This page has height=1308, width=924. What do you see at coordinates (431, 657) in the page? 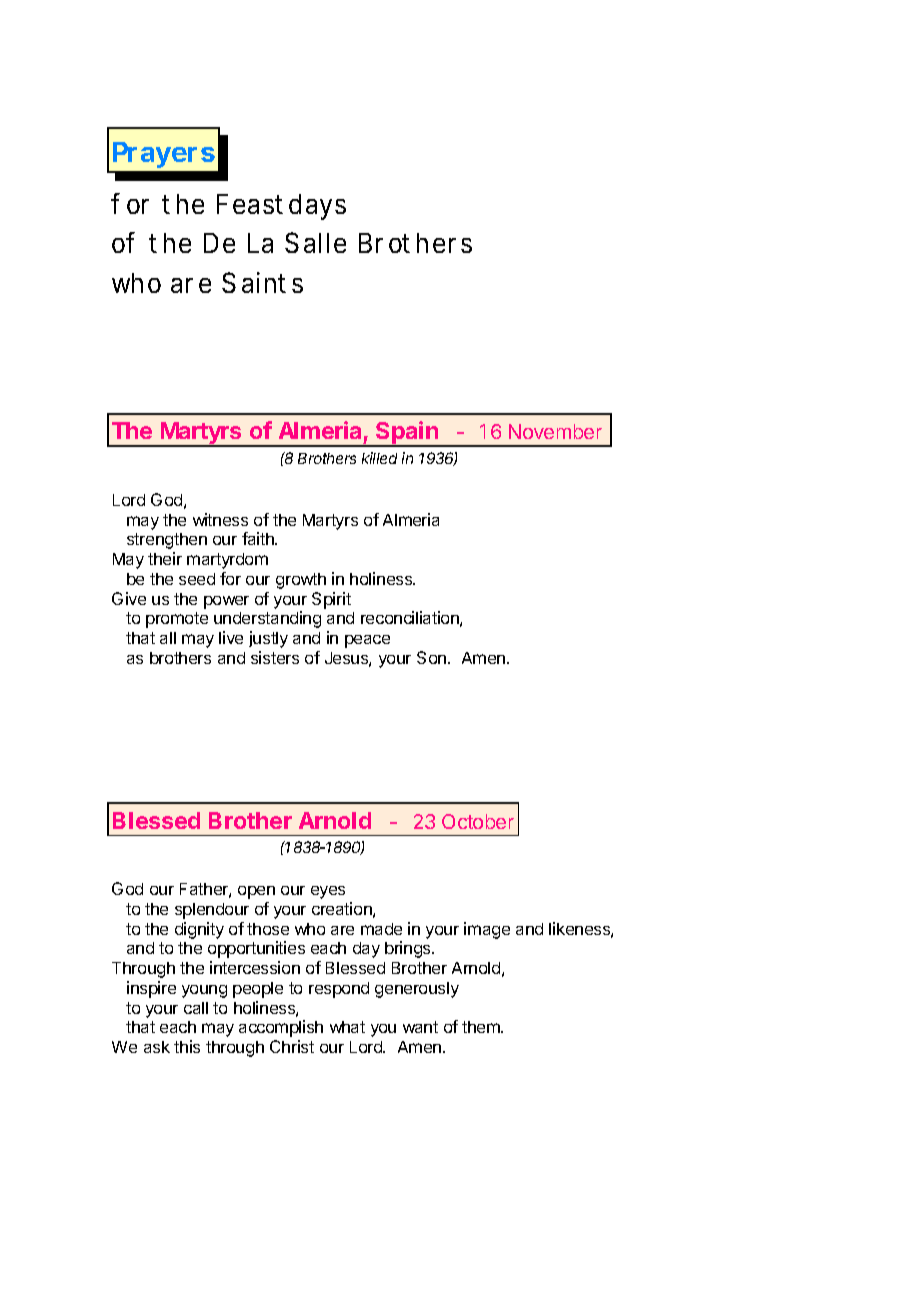
I see `Son` at bounding box center [431, 657].
